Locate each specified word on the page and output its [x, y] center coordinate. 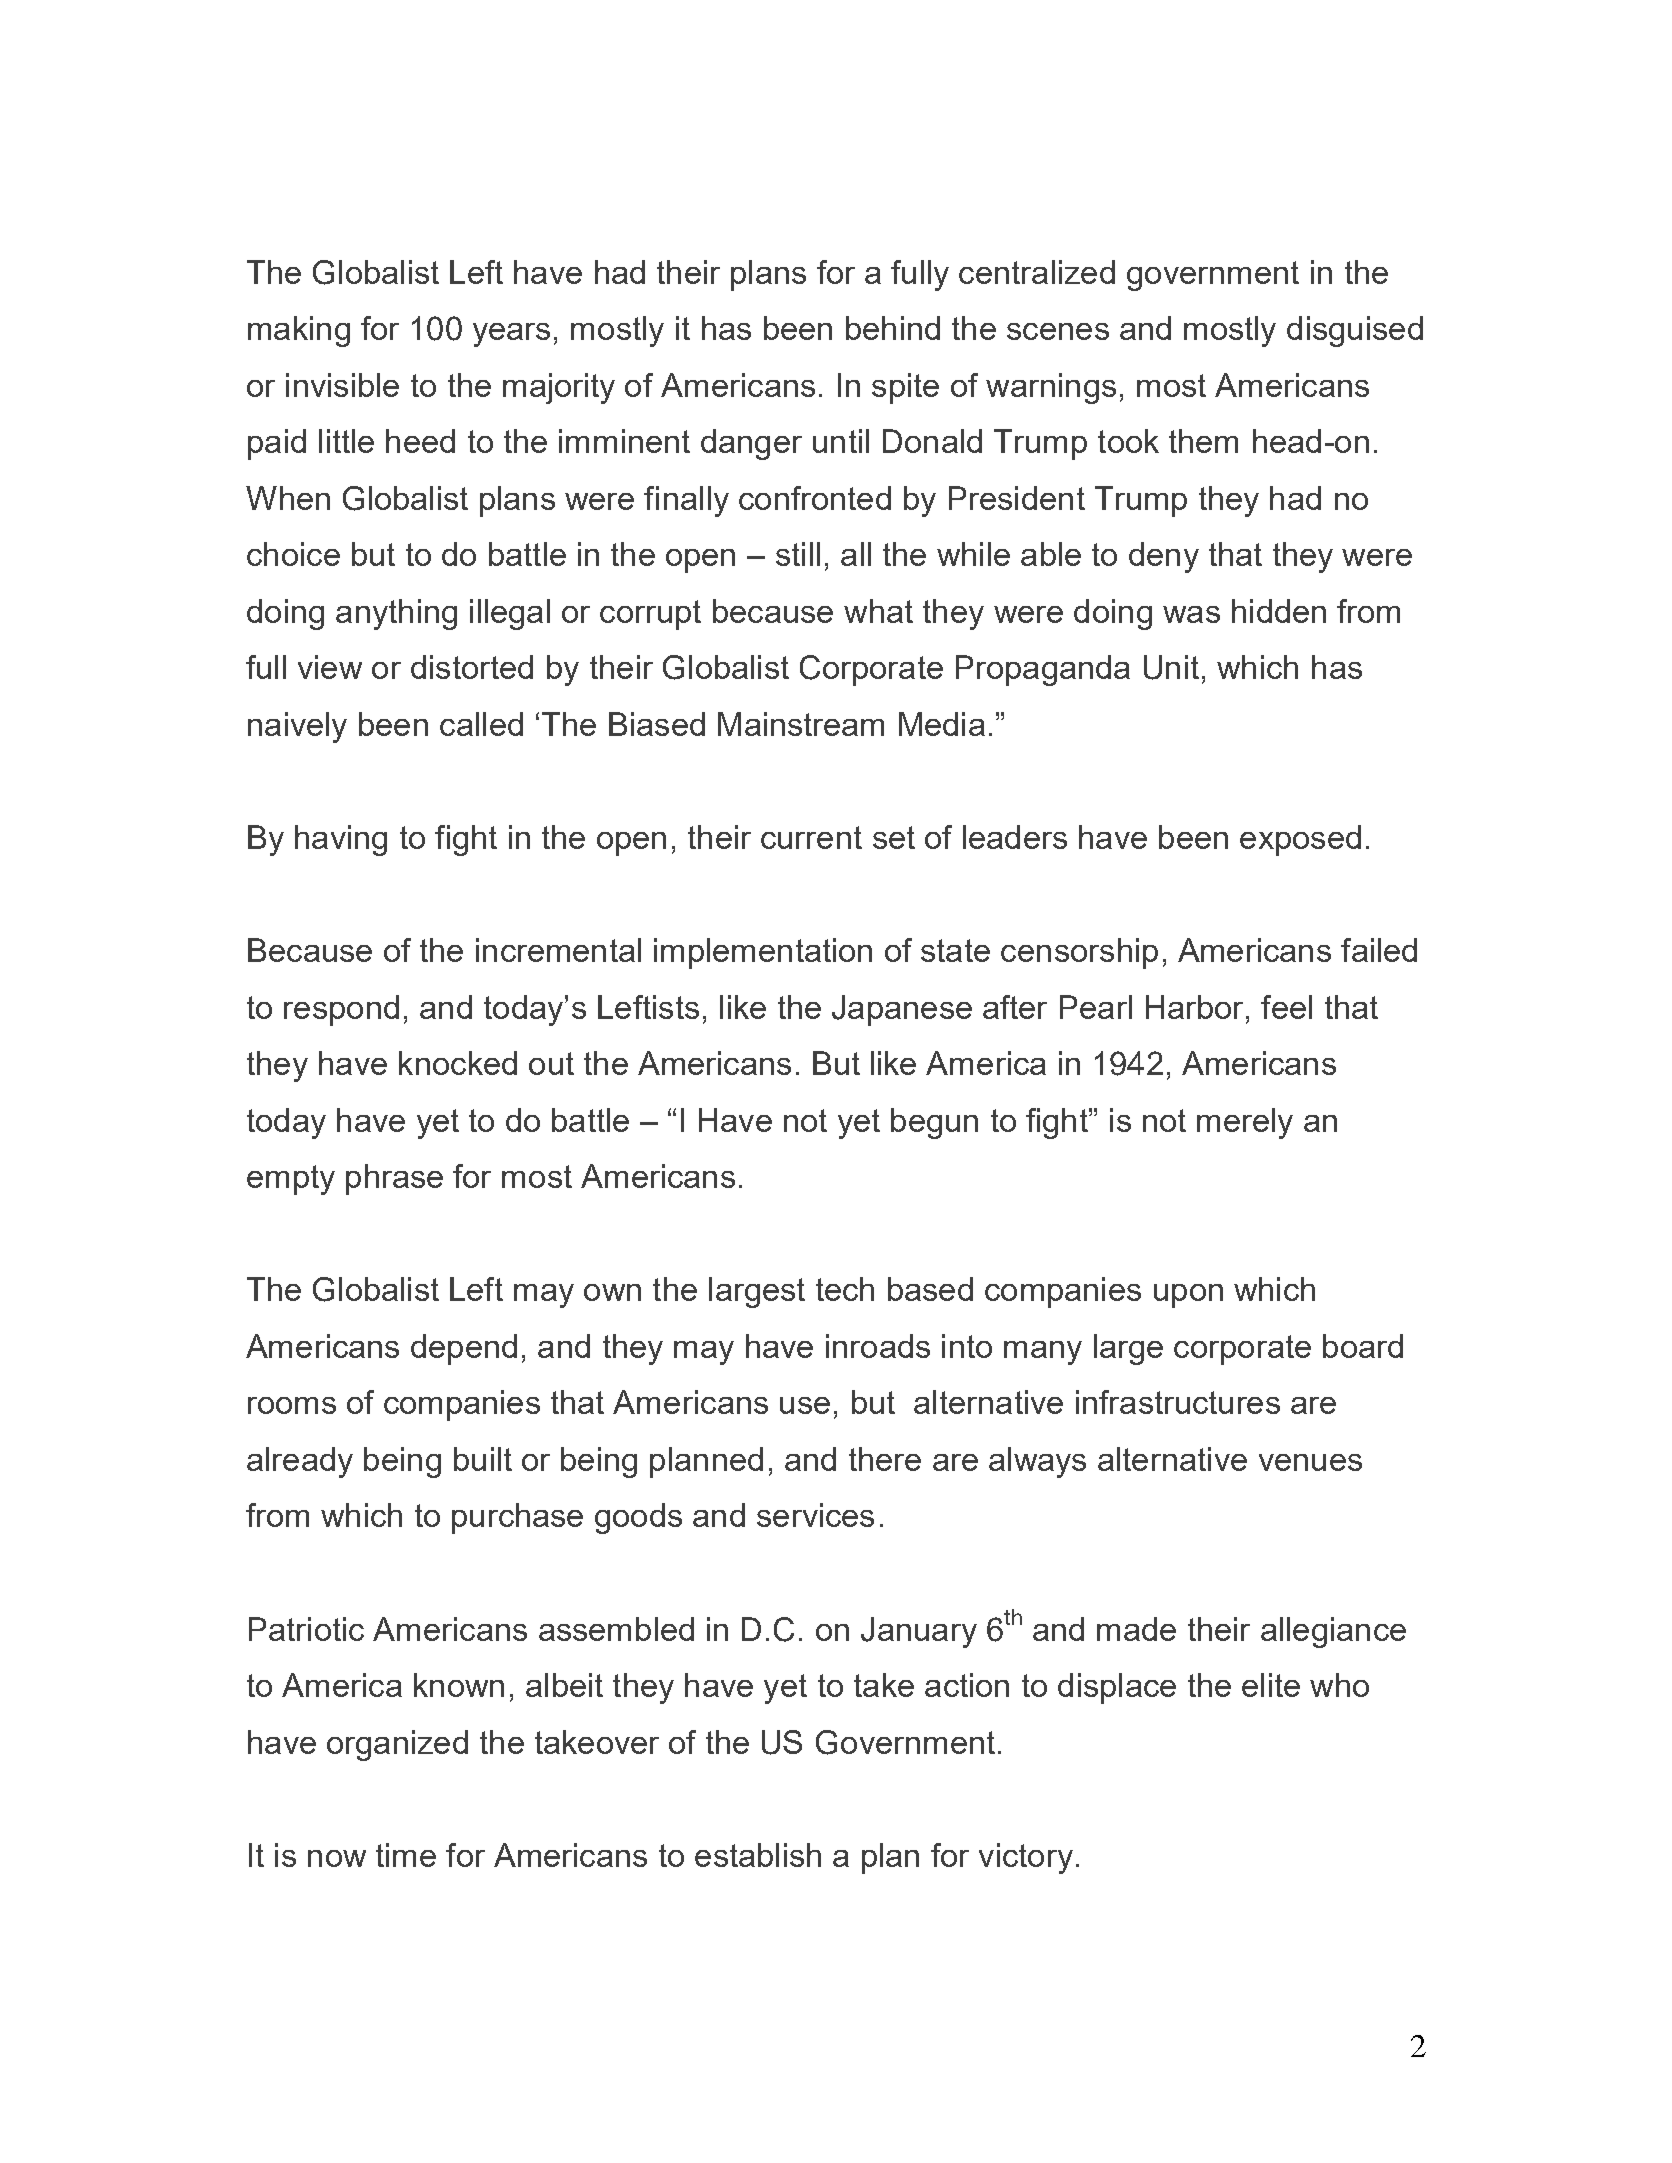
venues [1310, 1462]
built [483, 1459]
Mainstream [801, 724]
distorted [472, 667]
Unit [1171, 667]
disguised [1355, 331]
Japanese [902, 1010]
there [885, 1459]
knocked [458, 1063]
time [406, 1855]
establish [758, 1855]
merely [1245, 1123]
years [511, 335]
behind [893, 328]
